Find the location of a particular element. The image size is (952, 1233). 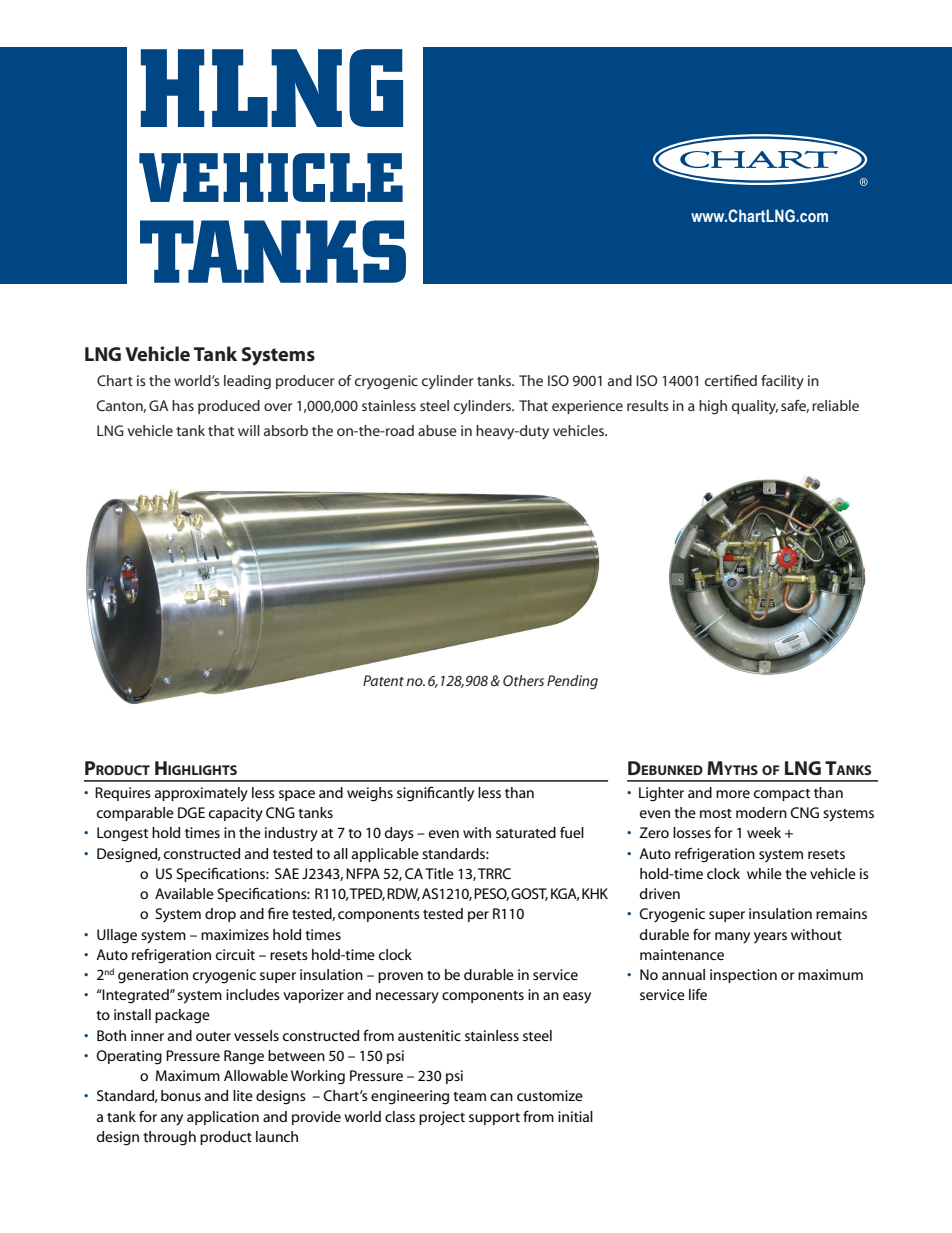

has is located at coordinates (183, 405).
